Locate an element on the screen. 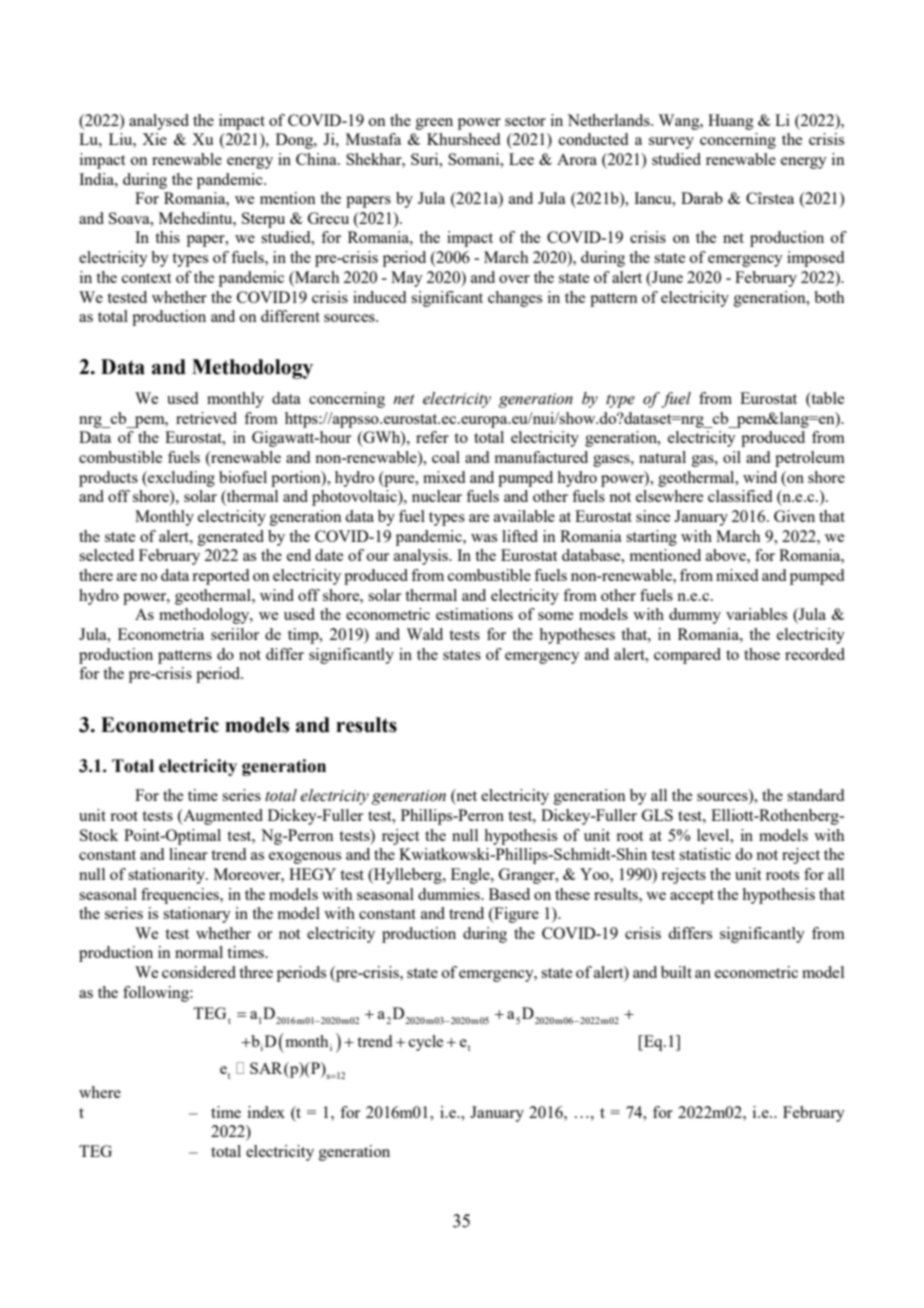 The width and height of the screenshot is (924, 1308). built is located at coordinates (676, 972).
